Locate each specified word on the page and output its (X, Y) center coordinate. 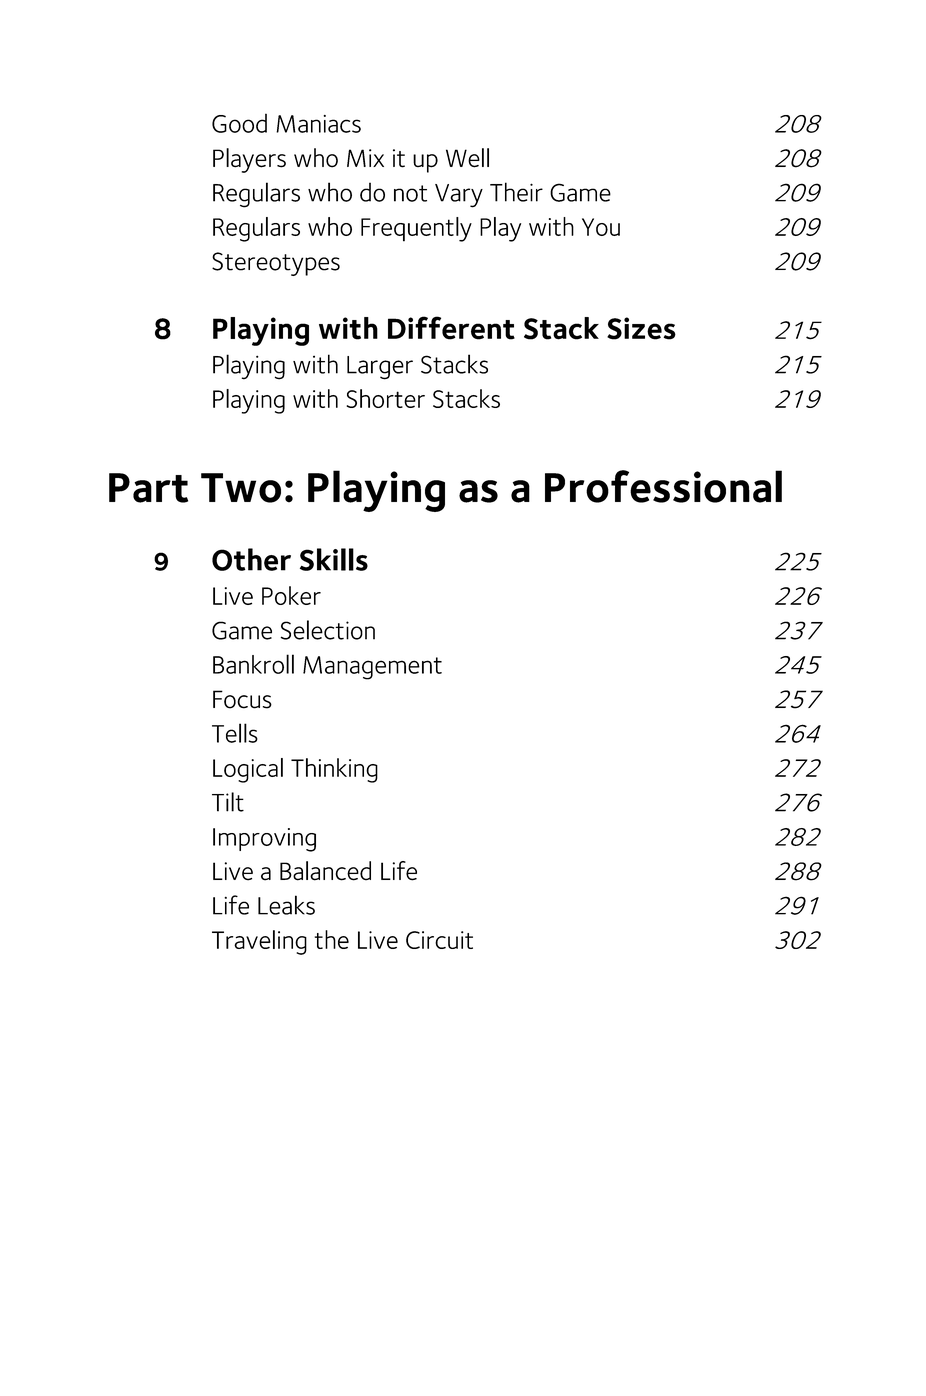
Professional (663, 486)
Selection (328, 630)
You (601, 227)
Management (372, 668)
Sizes (641, 328)
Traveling (259, 942)
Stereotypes (276, 264)
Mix (365, 158)
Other (251, 559)
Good (239, 123)
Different (451, 328)
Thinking (334, 770)
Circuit (439, 940)
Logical (248, 770)
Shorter (385, 398)
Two (241, 488)
